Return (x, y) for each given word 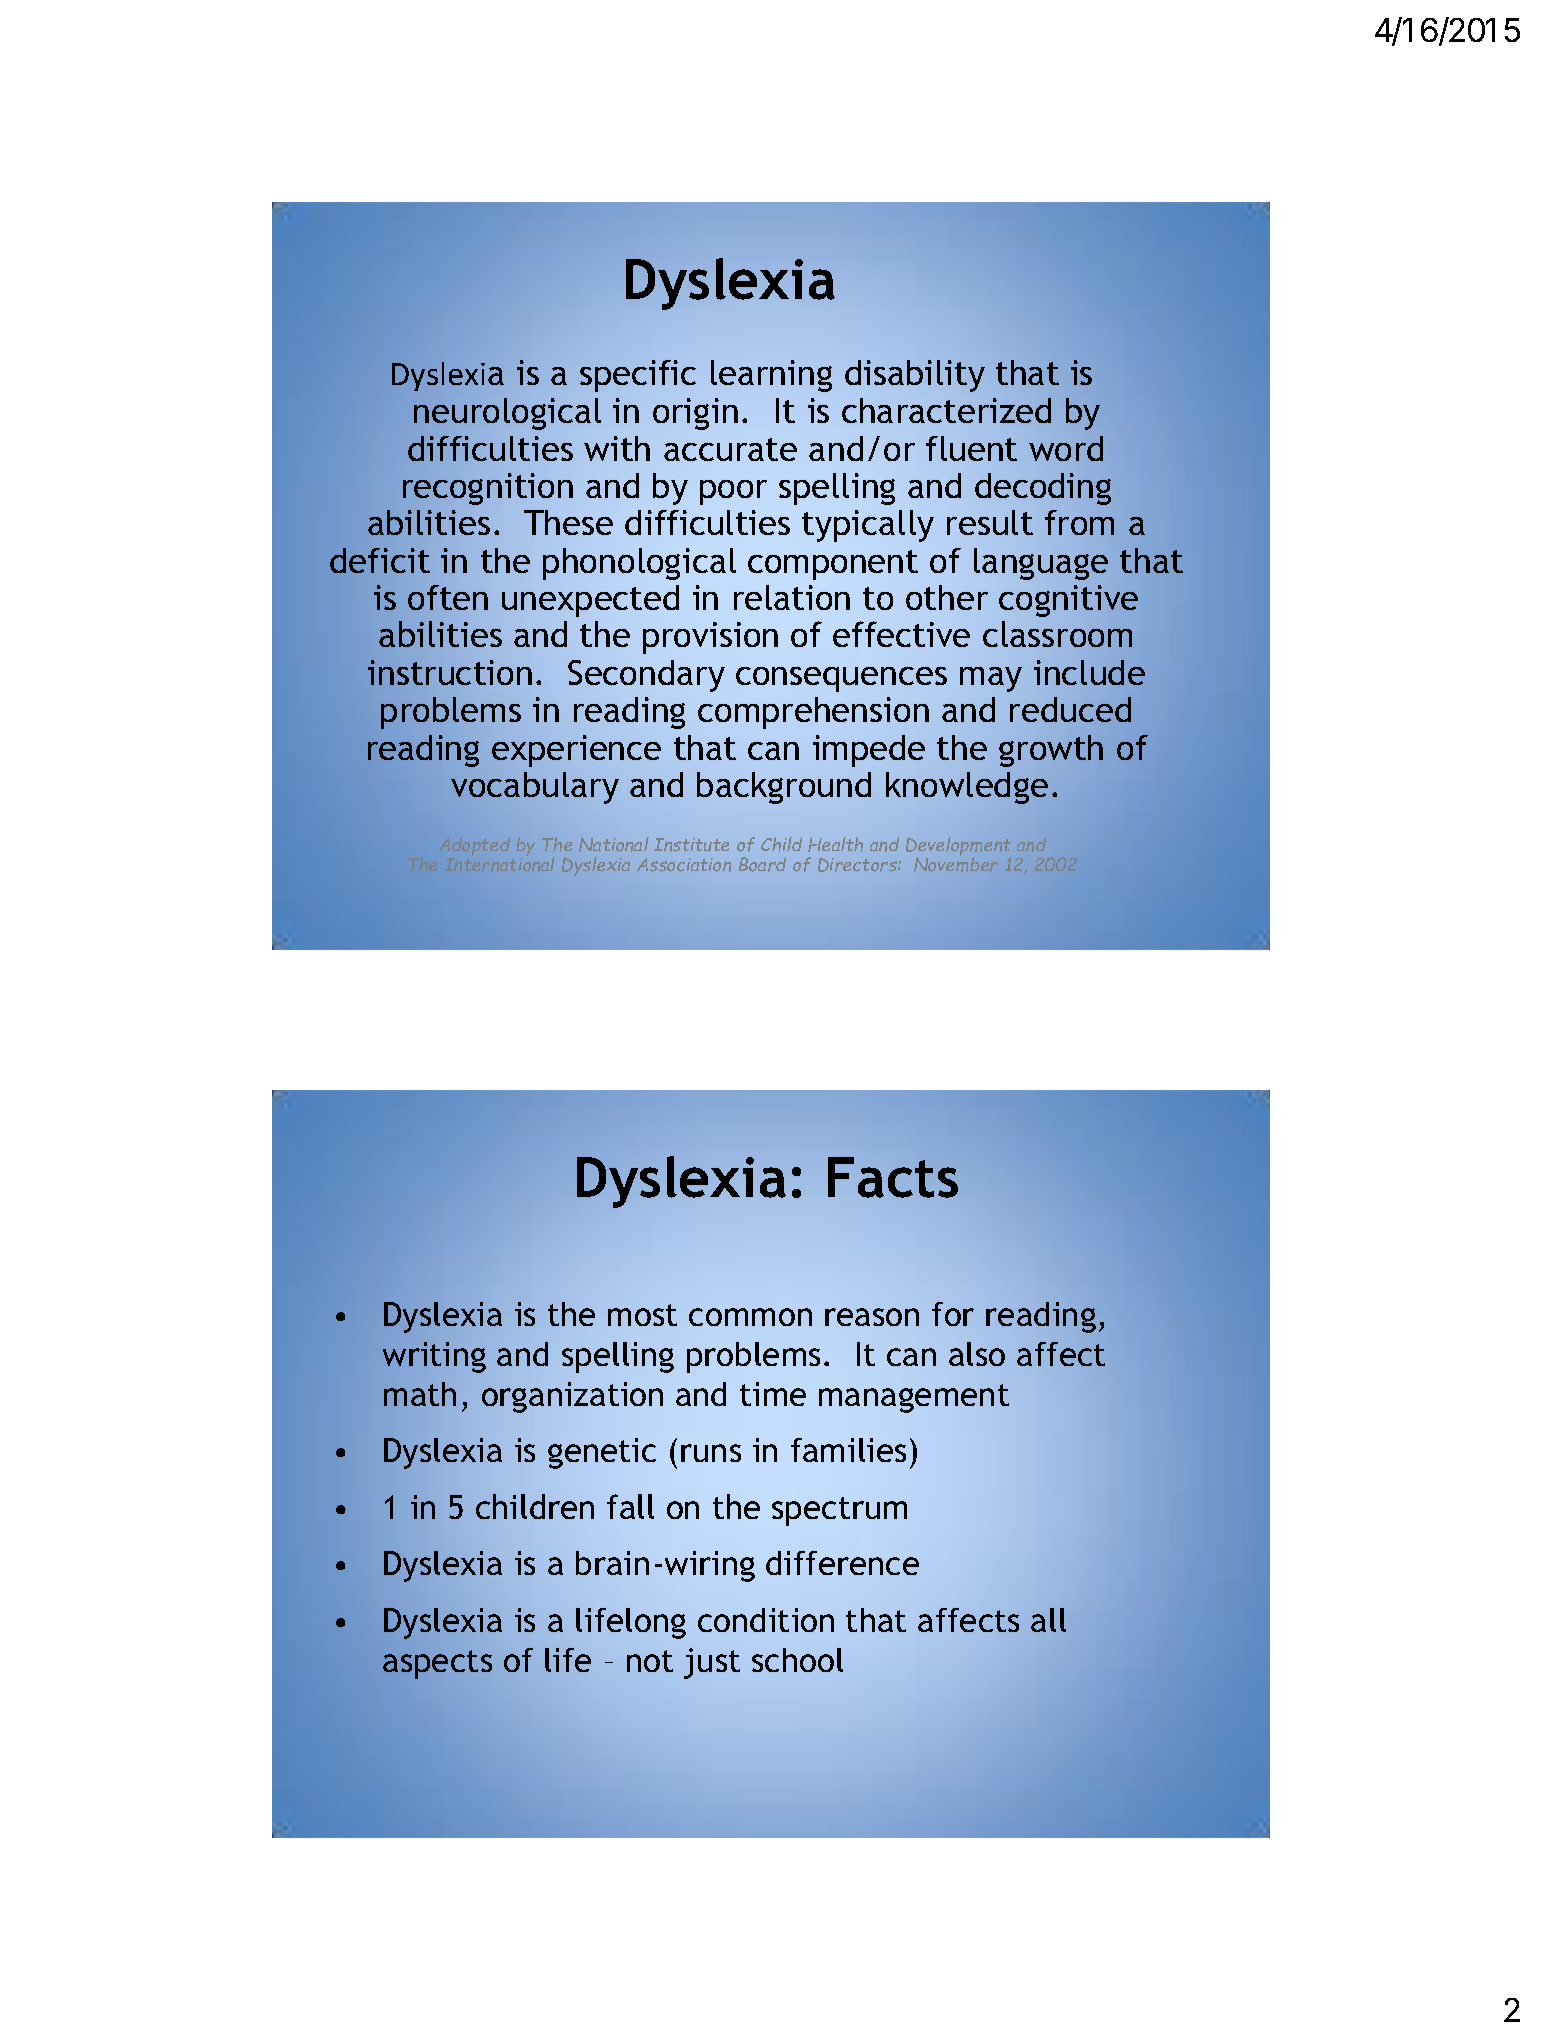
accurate (730, 449)
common (750, 1317)
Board (762, 864)
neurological (507, 414)
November (956, 863)
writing (434, 1357)
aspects (437, 1664)
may (991, 679)
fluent (971, 448)
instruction (450, 672)
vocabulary (535, 788)
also (977, 1354)
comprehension (813, 713)
